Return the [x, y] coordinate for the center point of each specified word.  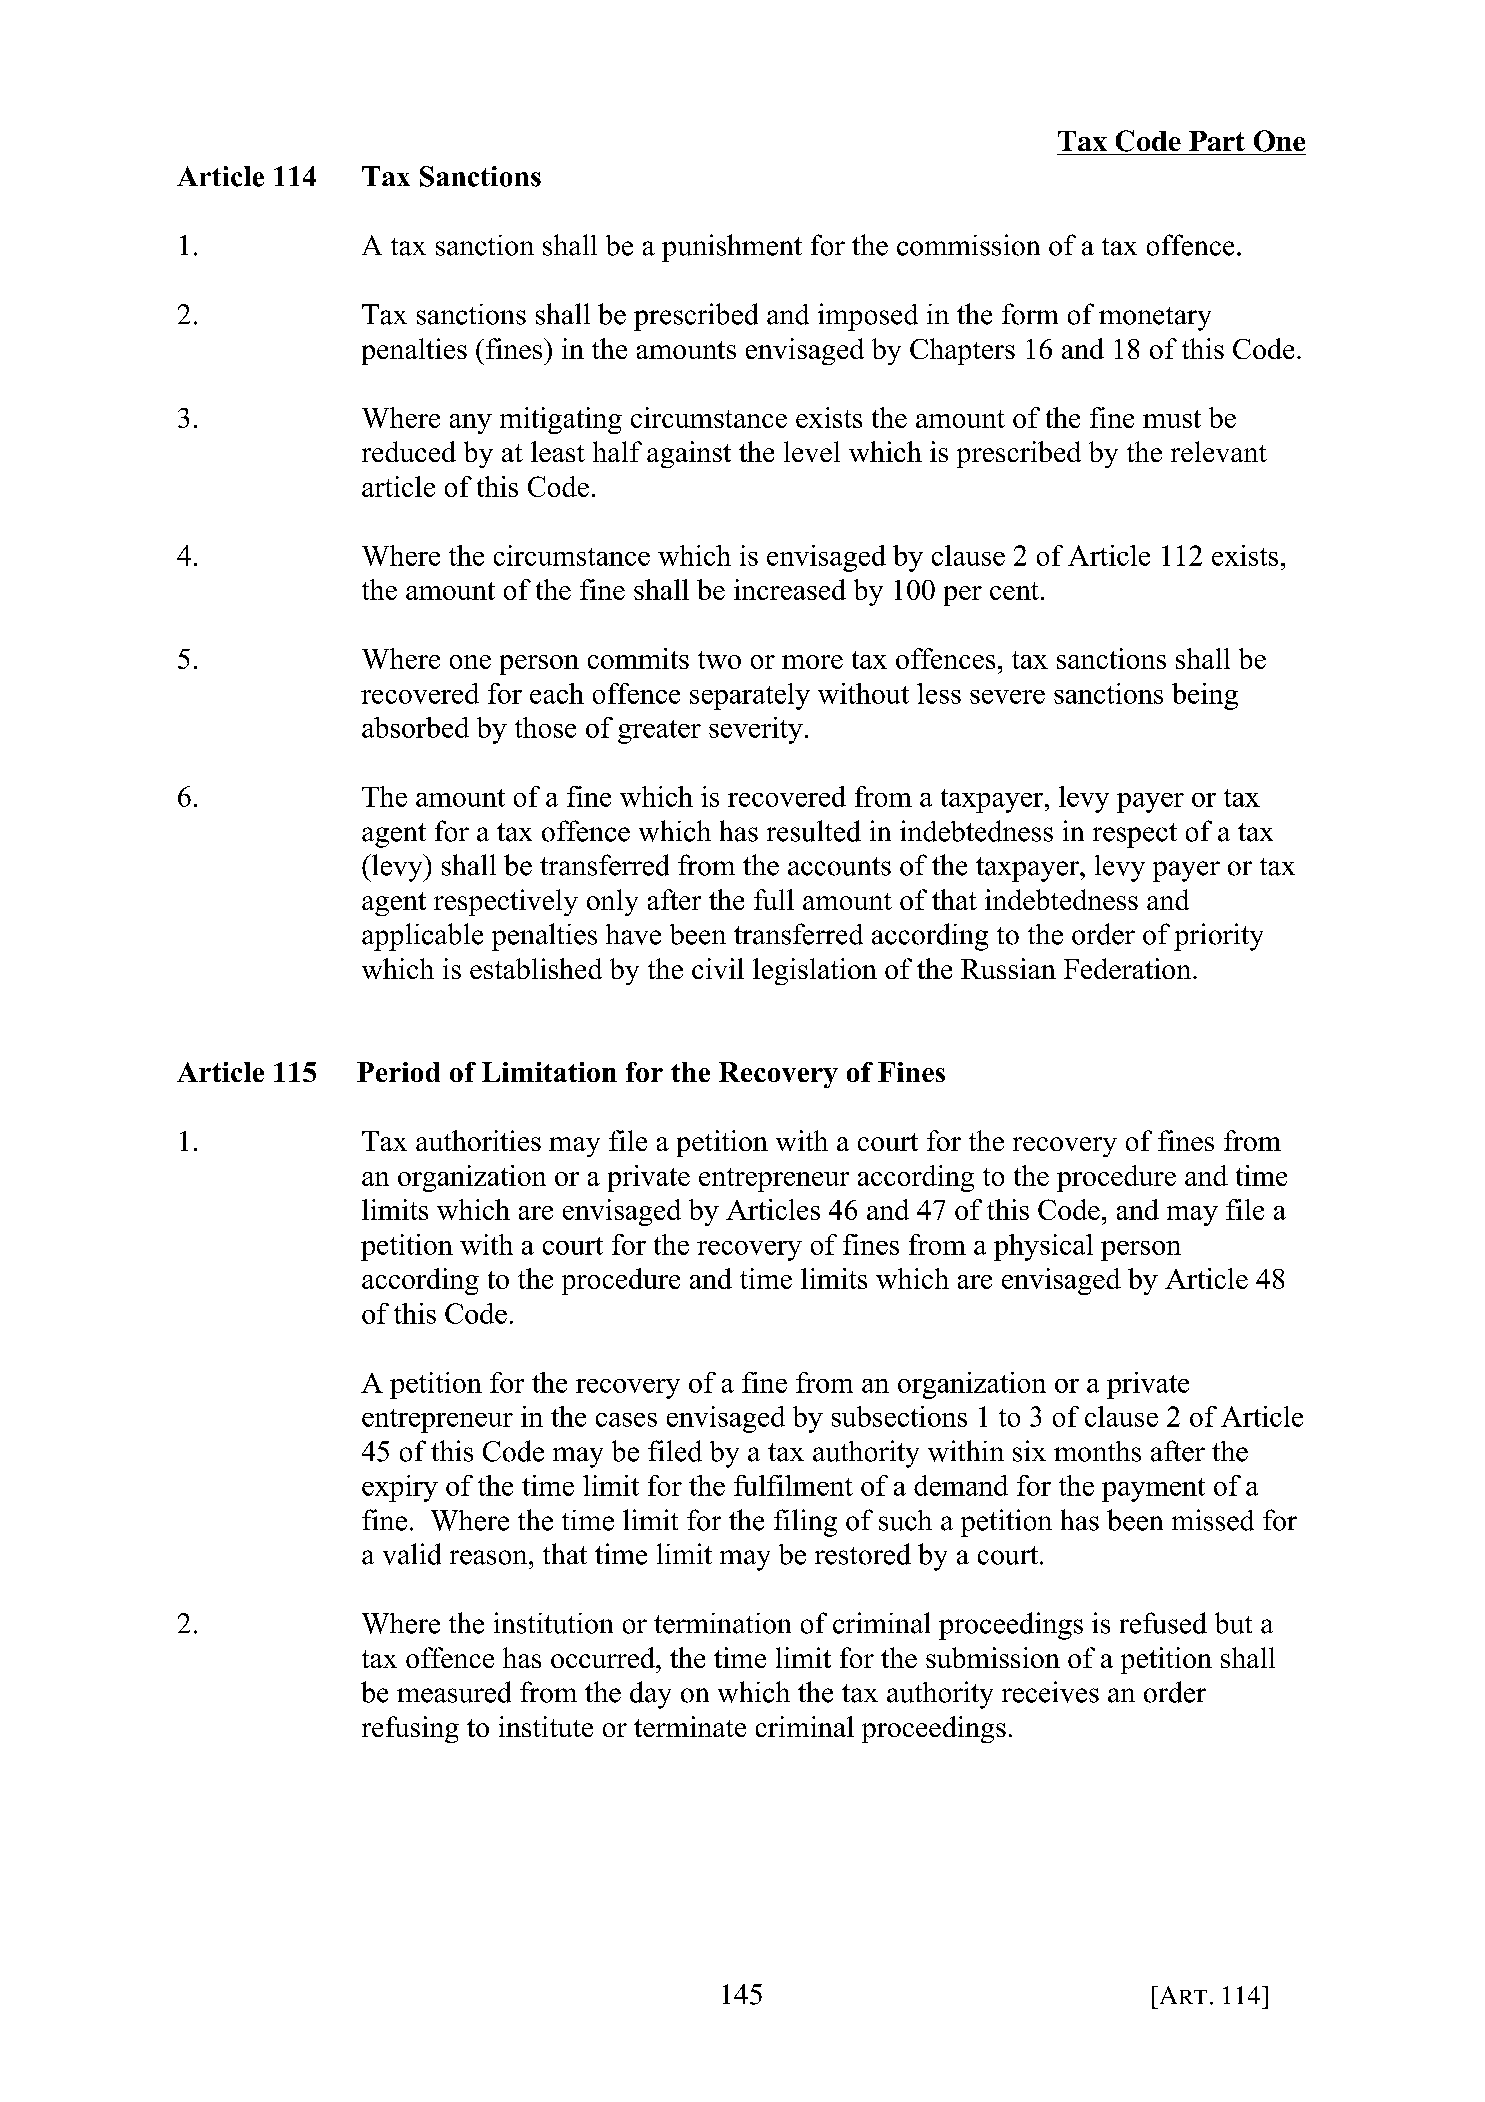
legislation [815, 971]
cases [626, 1420]
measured [454, 1692]
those [545, 727]
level [812, 451]
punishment [732, 248]
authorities [478, 1140]
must [1172, 419]
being [1205, 696]
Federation [1129, 968]
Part [1217, 141]
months [1097, 1451]
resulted [814, 831]
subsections [899, 1416]
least [558, 451]
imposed [868, 317]
